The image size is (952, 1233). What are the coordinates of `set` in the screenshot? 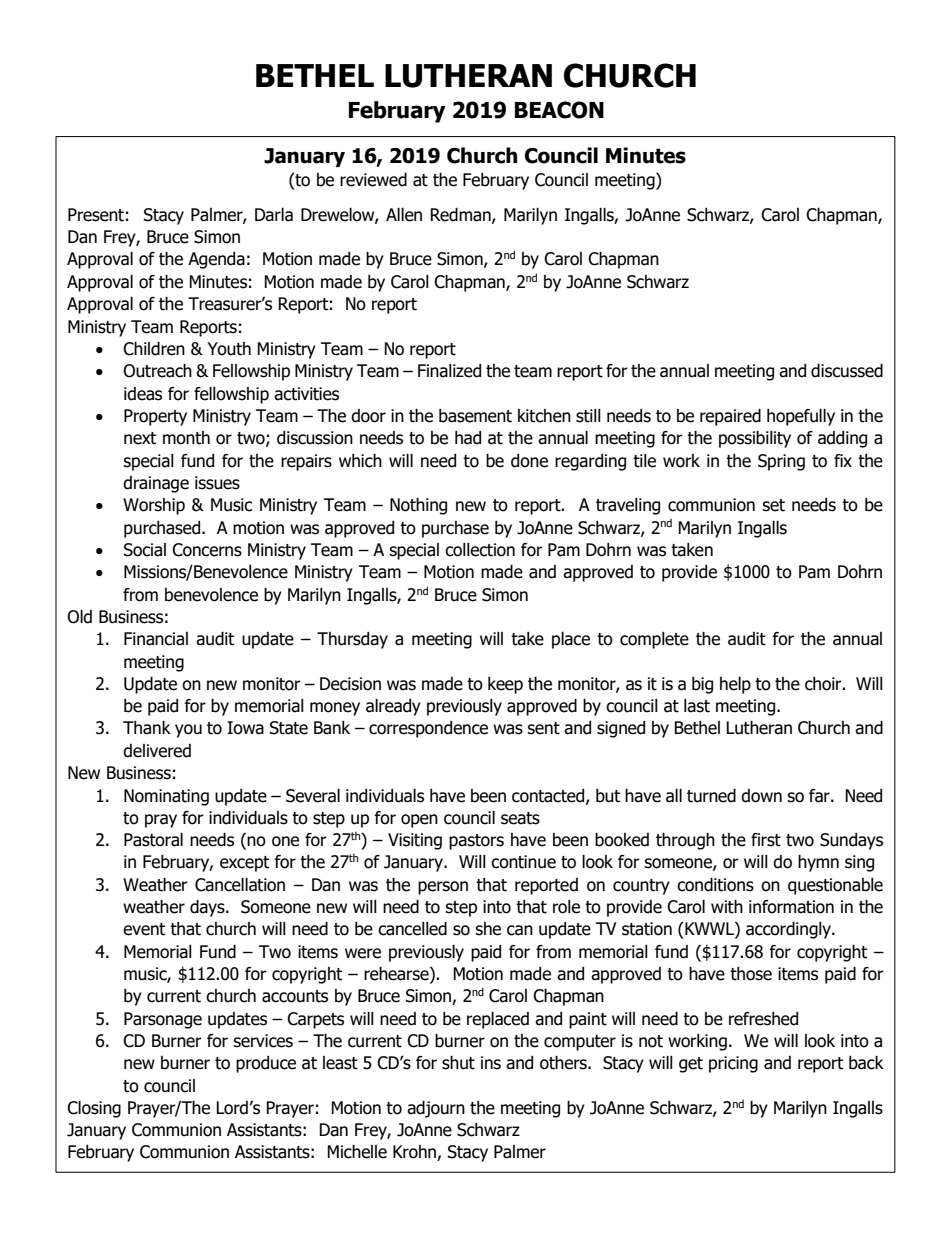 It's located at (773, 505).
